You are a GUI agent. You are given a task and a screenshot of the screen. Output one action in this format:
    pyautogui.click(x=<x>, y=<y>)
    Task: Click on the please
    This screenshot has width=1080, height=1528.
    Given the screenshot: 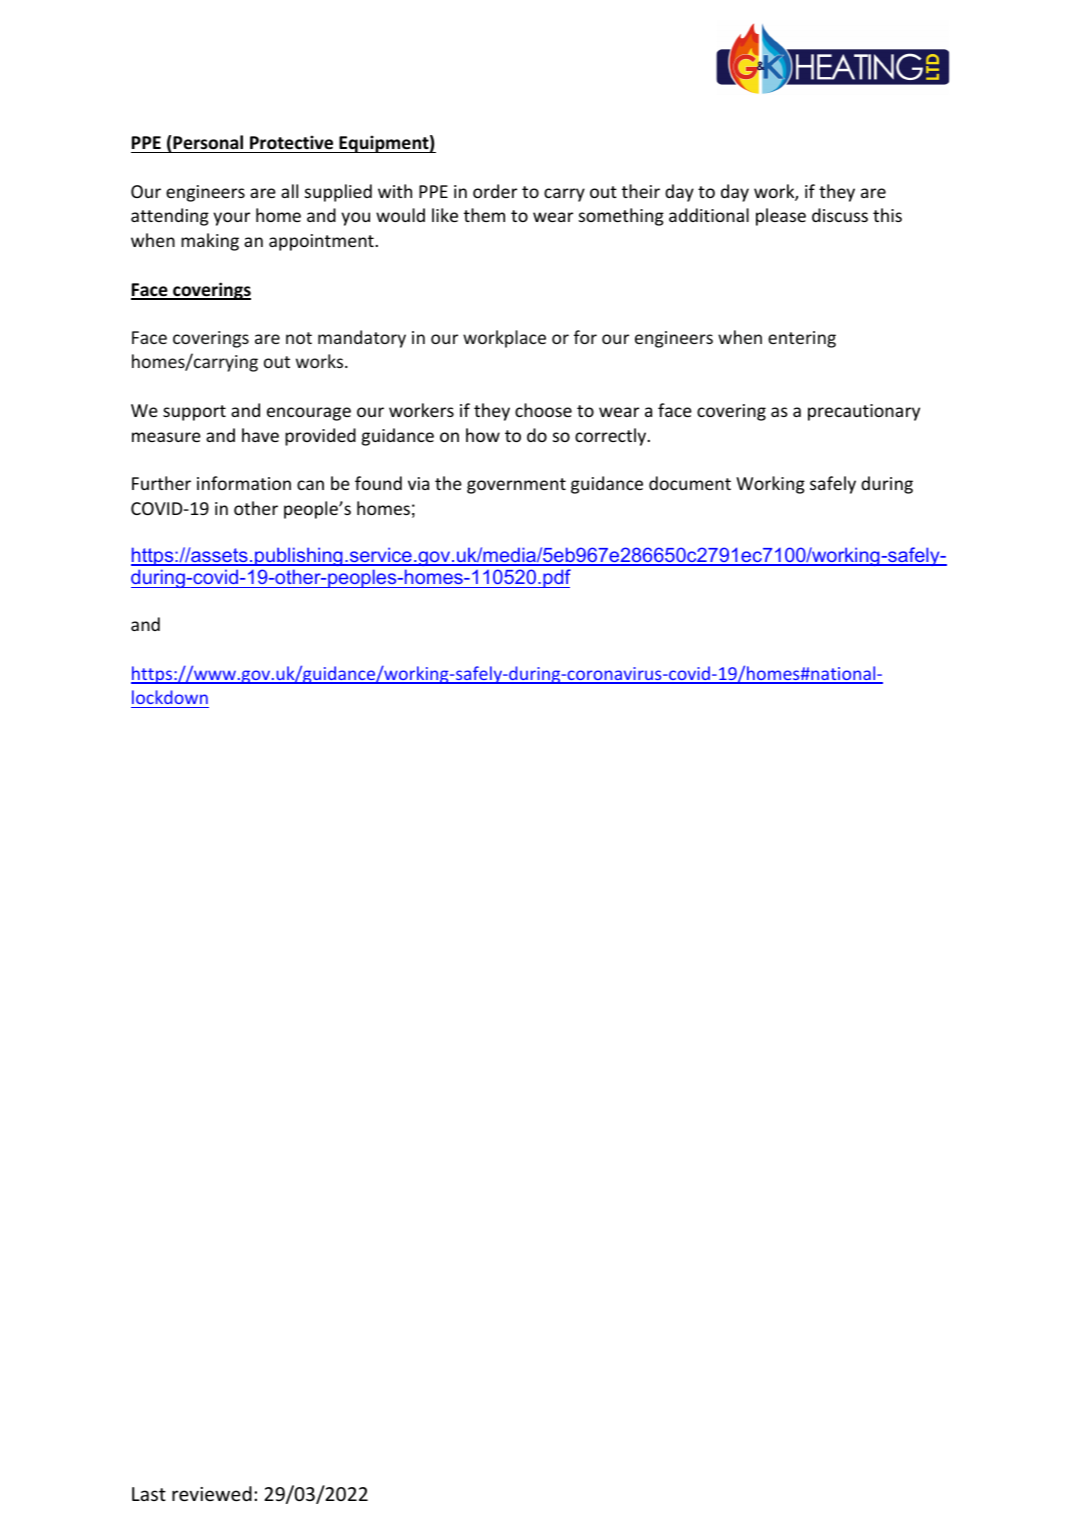 What is the action you would take?
    pyautogui.click(x=781, y=217)
